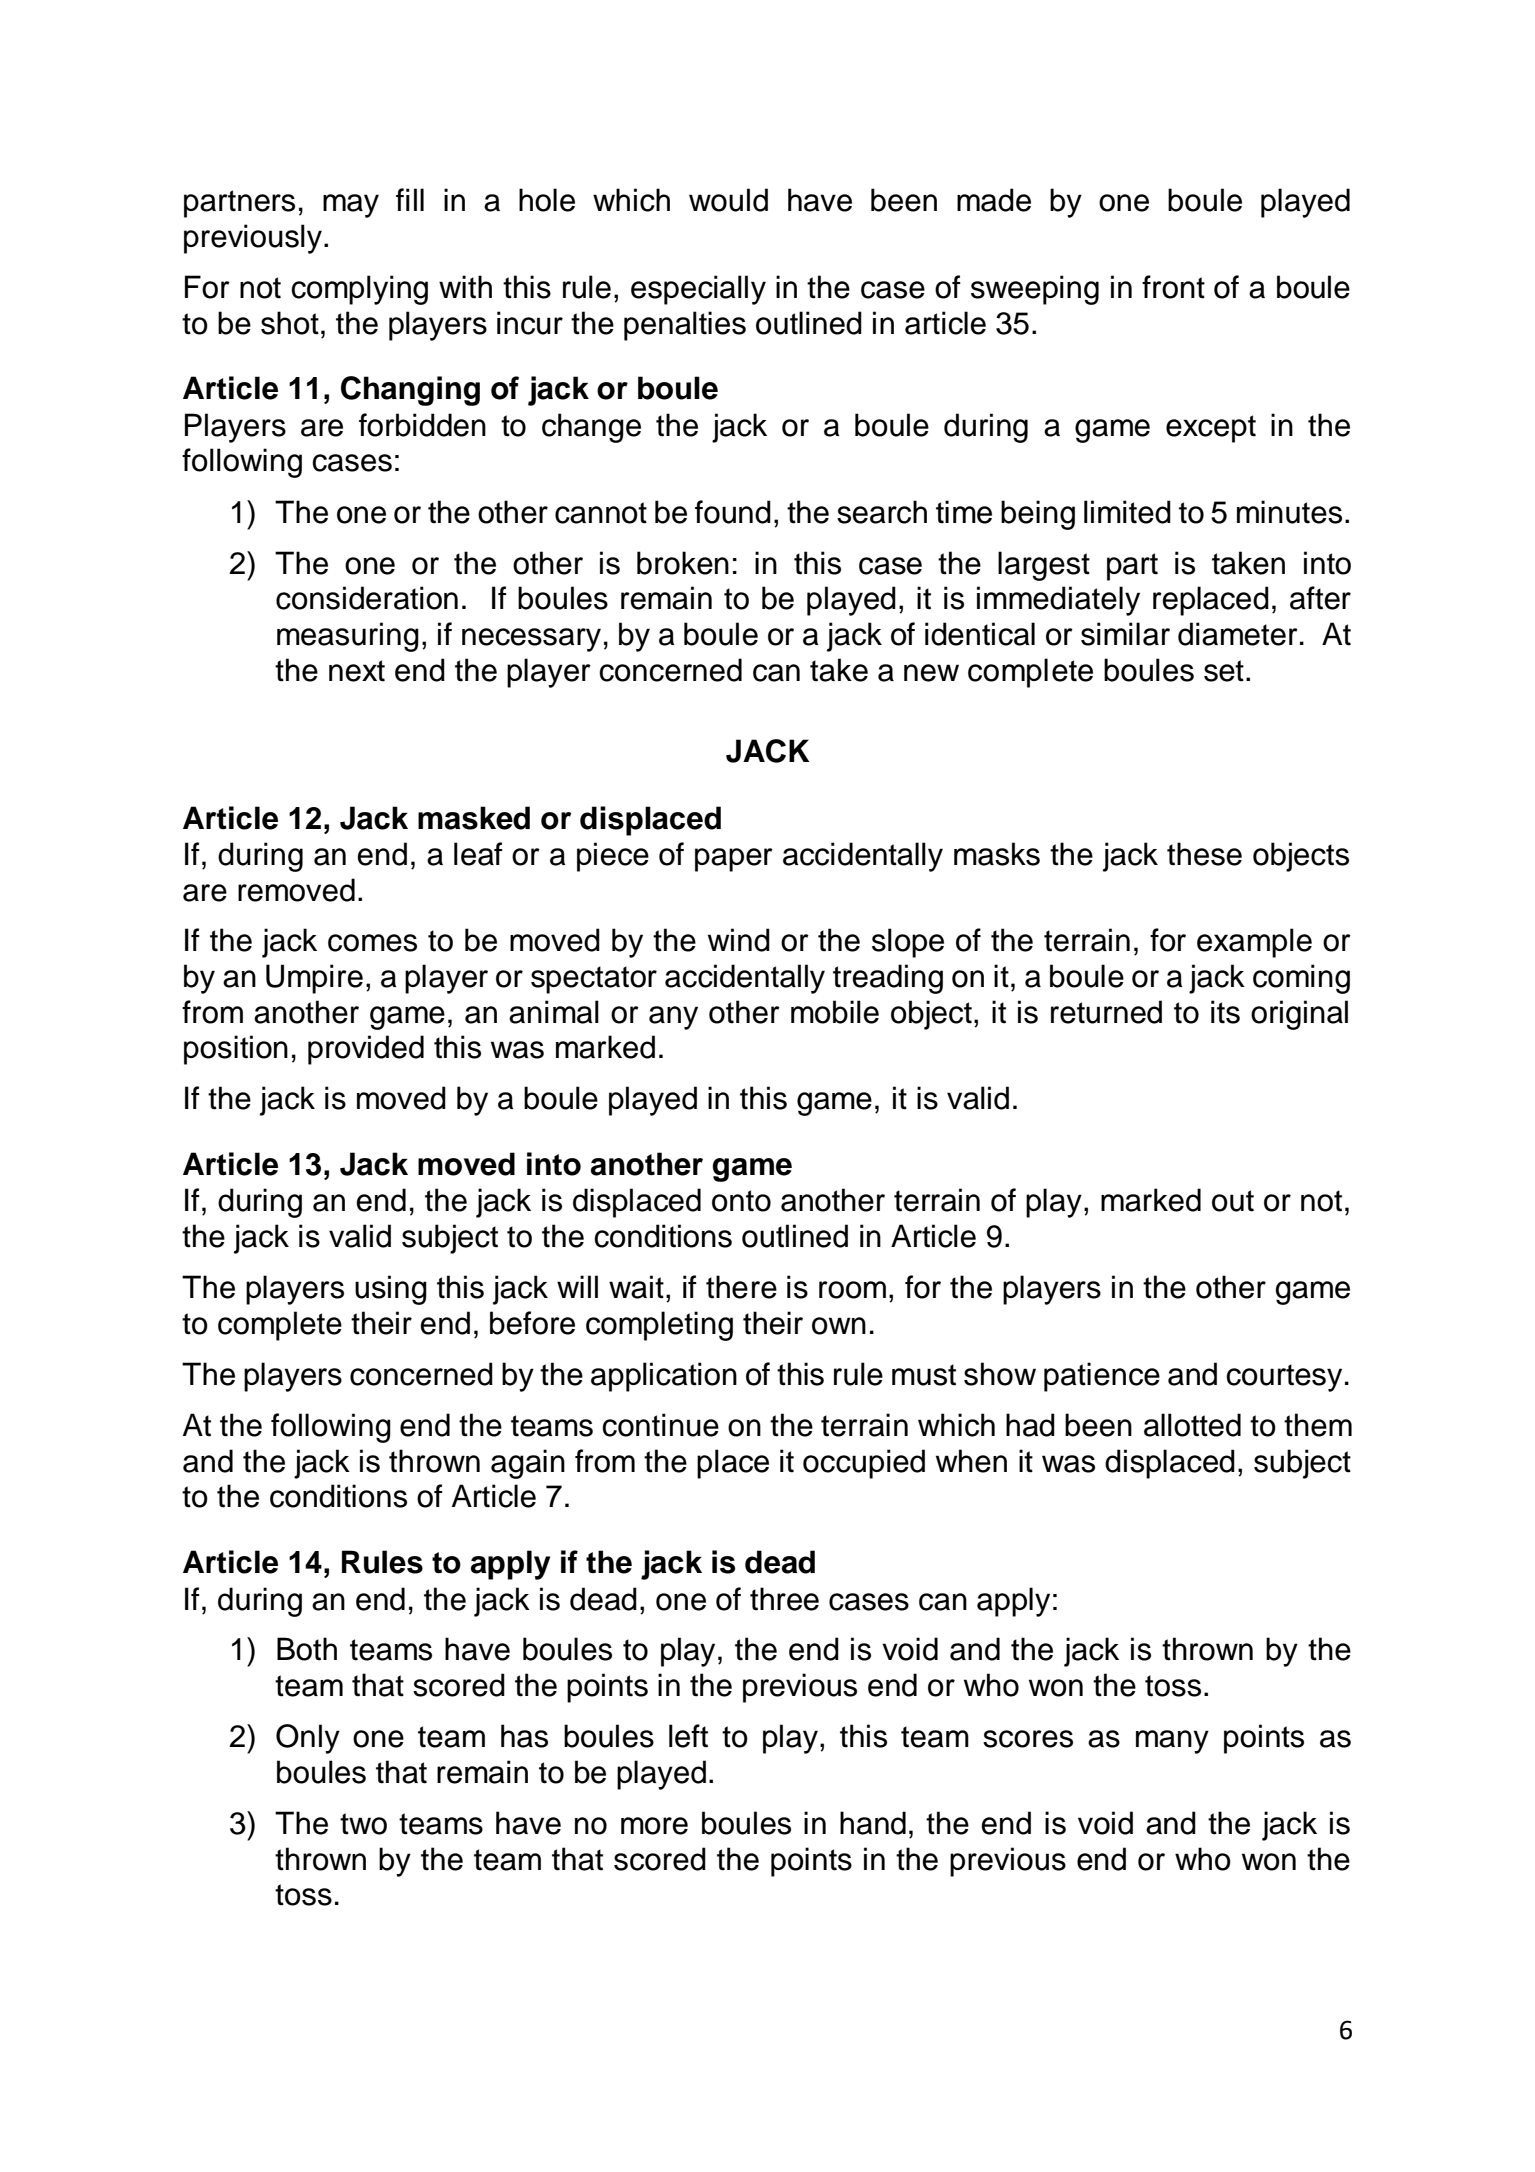  I want to click on provided, so click(366, 1050).
